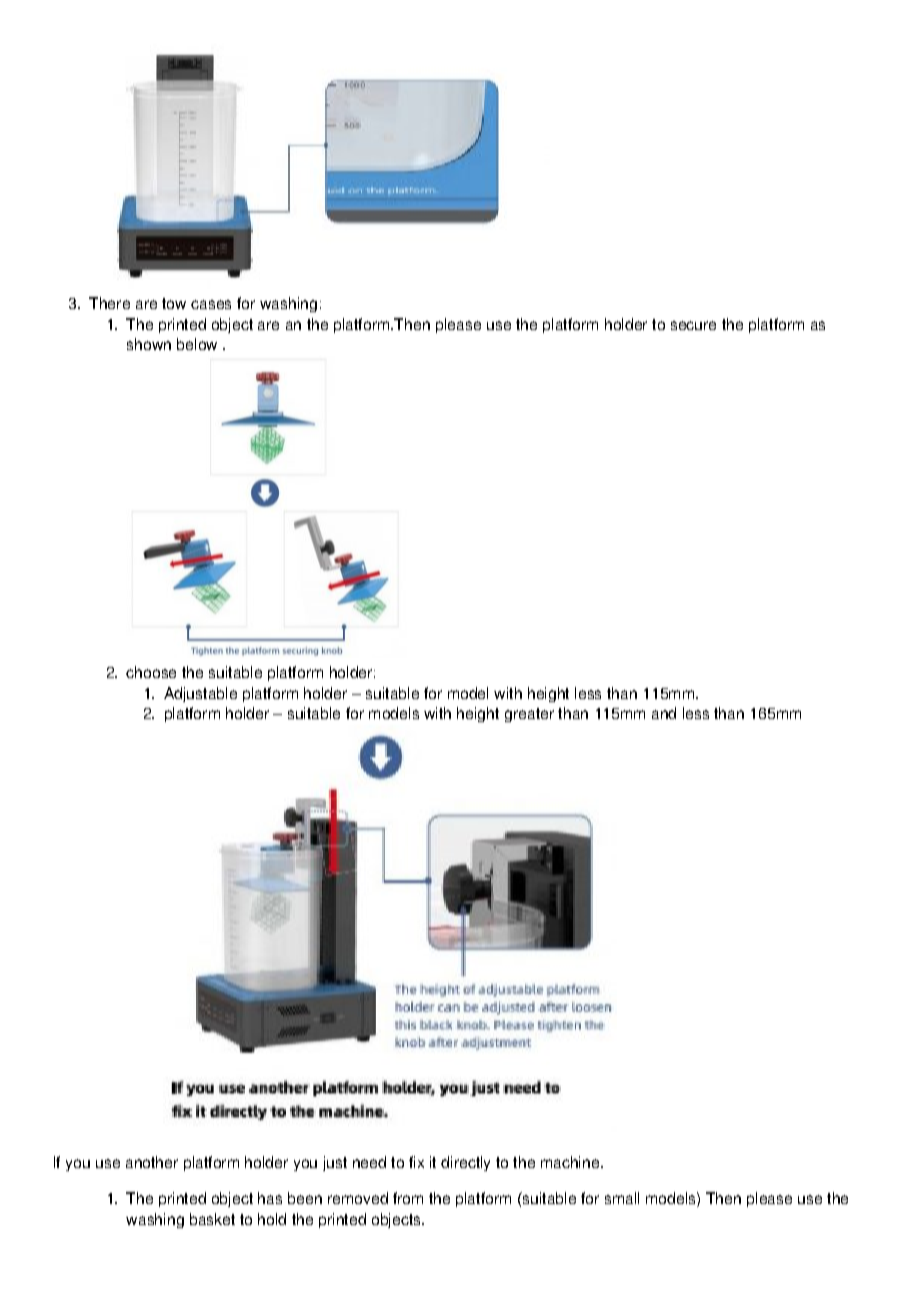 The width and height of the screenshot is (924, 1308). Describe the element at coordinates (693, 325) in the screenshot. I see `secure` at that location.
